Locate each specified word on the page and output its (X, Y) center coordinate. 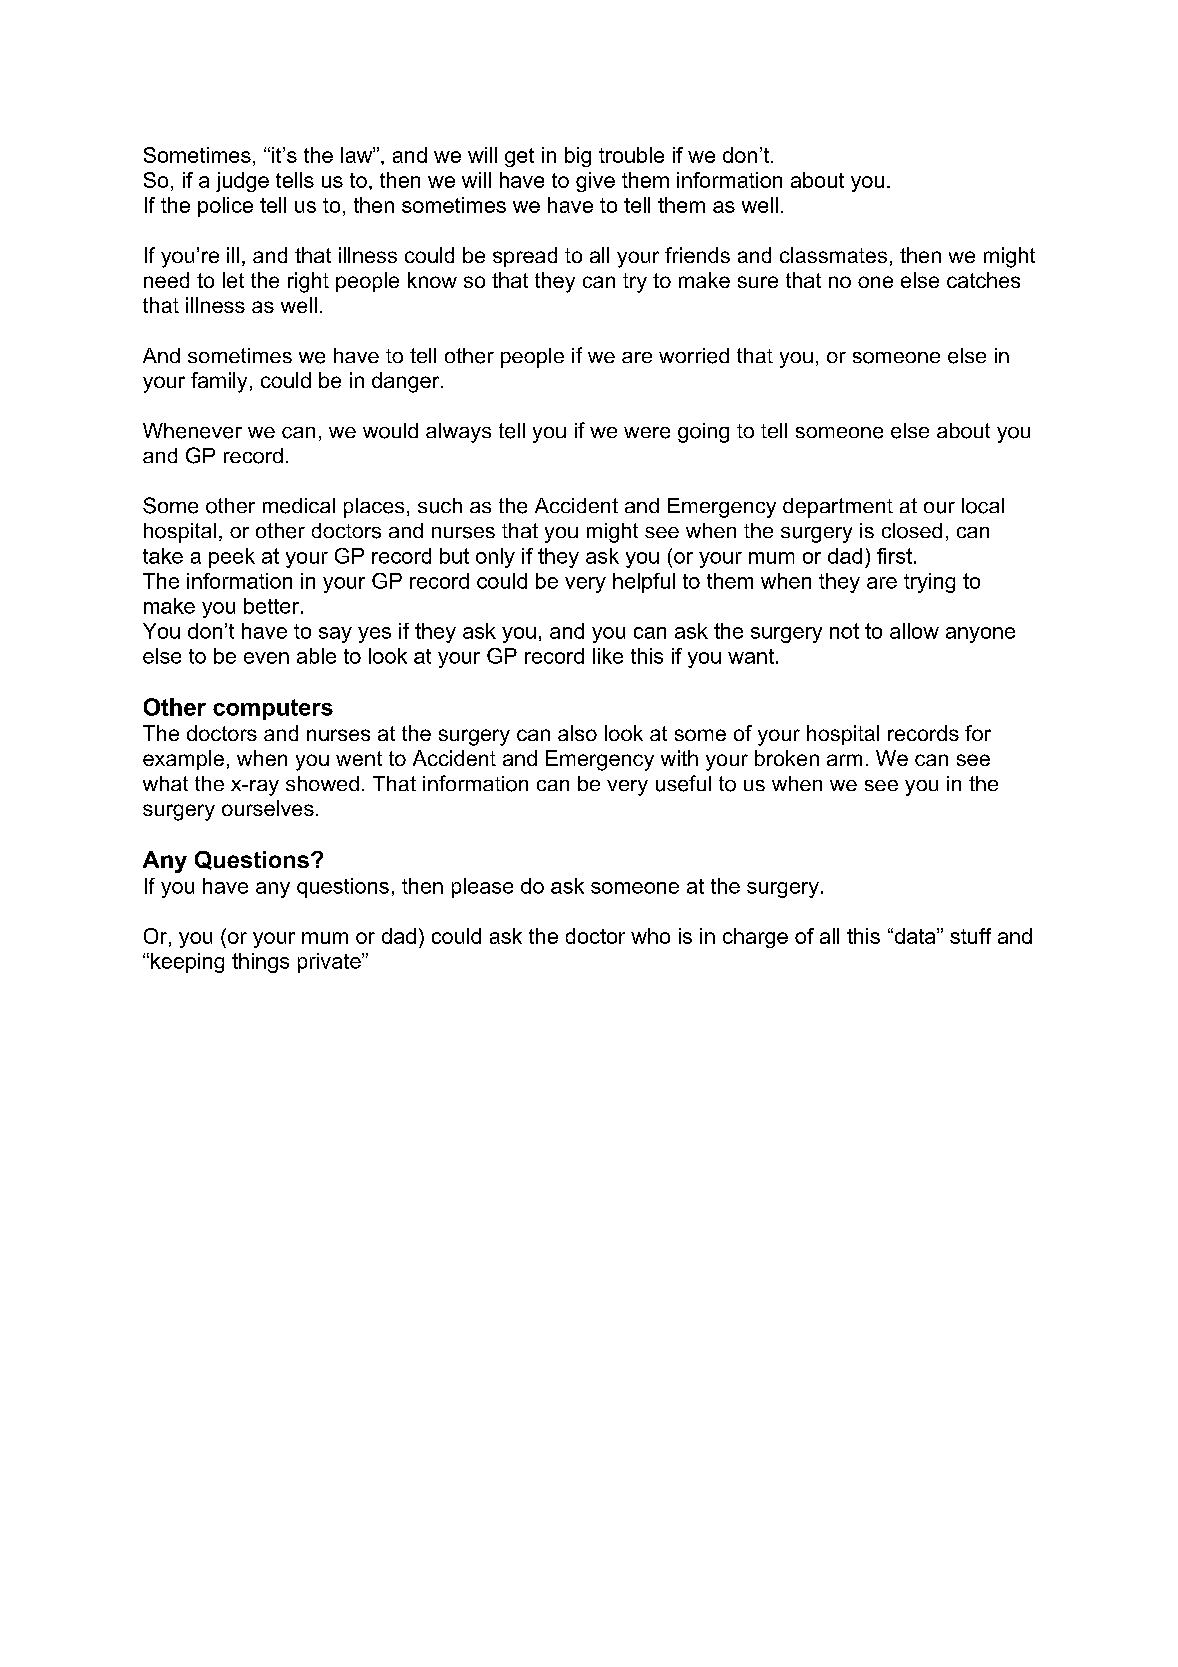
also (577, 733)
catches (983, 280)
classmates (833, 255)
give (595, 182)
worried (694, 356)
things (260, 963)
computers (273, 709)
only (495, 558)
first (894, 556)
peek (232, 558)
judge (242, 182)
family (219, 382)
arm (844, 760)
